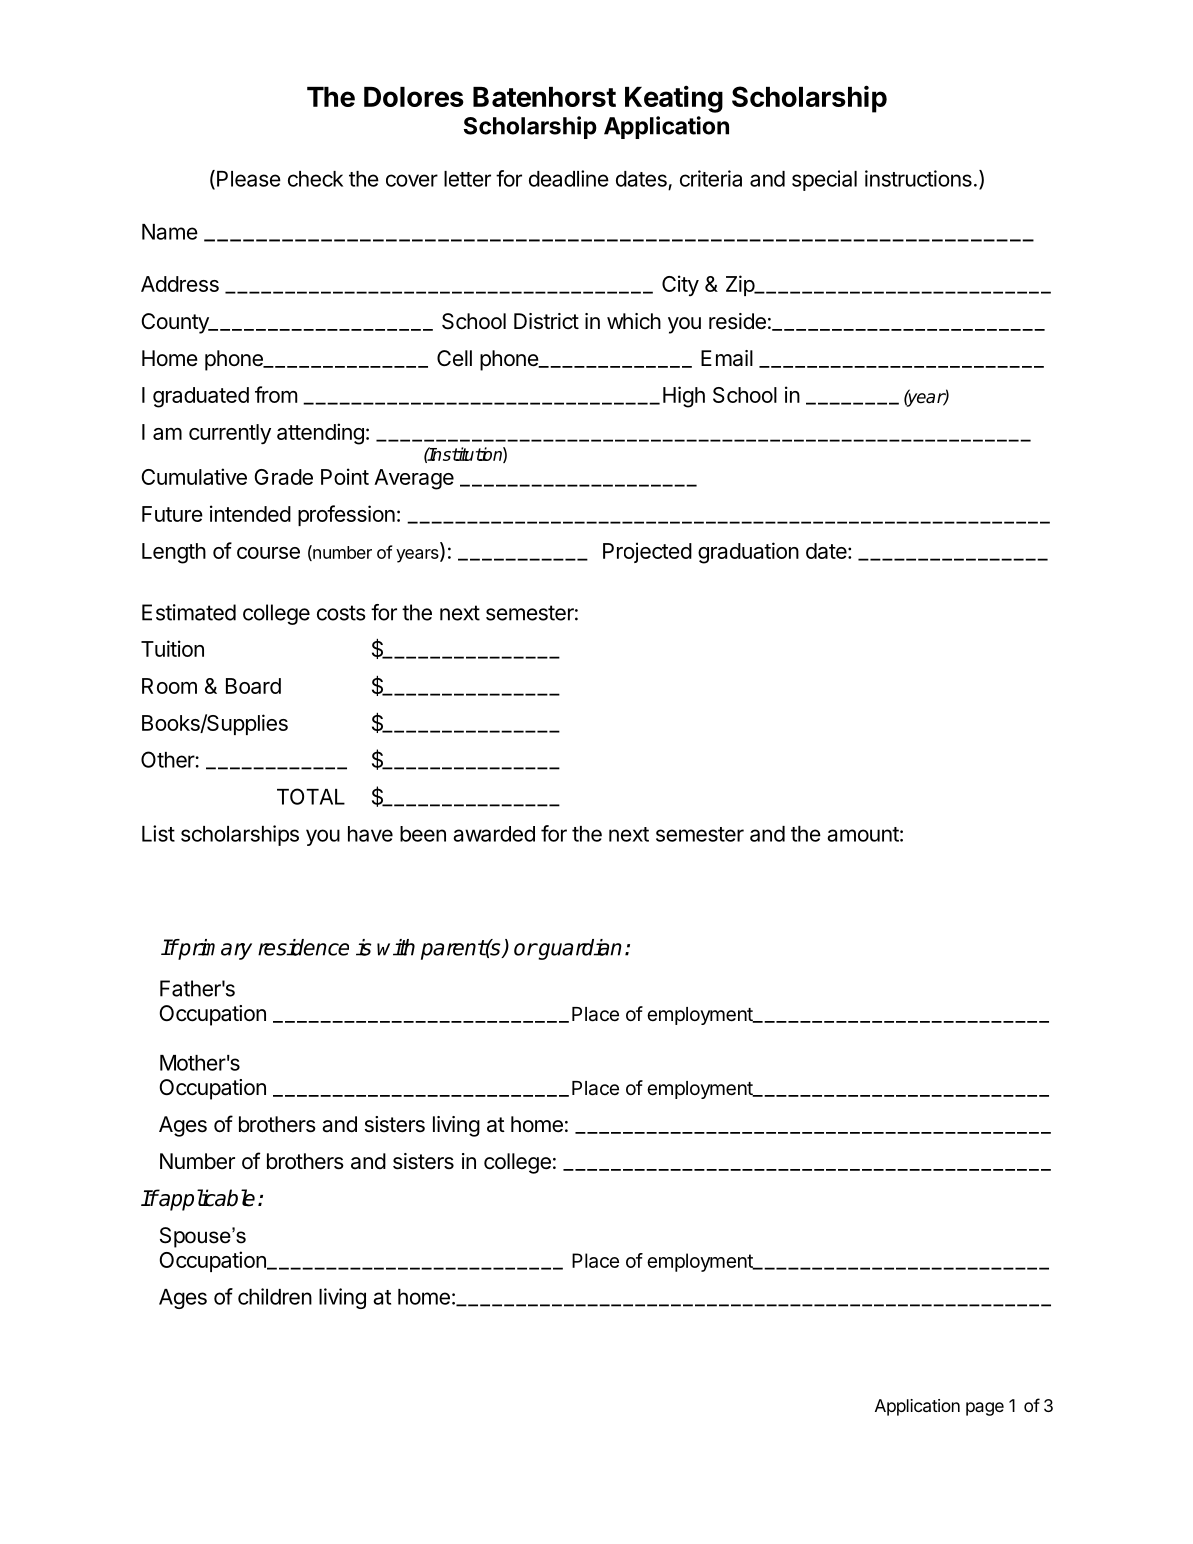 The image size is (1193, 1544). What do you see at coordinates (275, 1296) in the image?
I see `children` at bounding box center [275, 1296].
